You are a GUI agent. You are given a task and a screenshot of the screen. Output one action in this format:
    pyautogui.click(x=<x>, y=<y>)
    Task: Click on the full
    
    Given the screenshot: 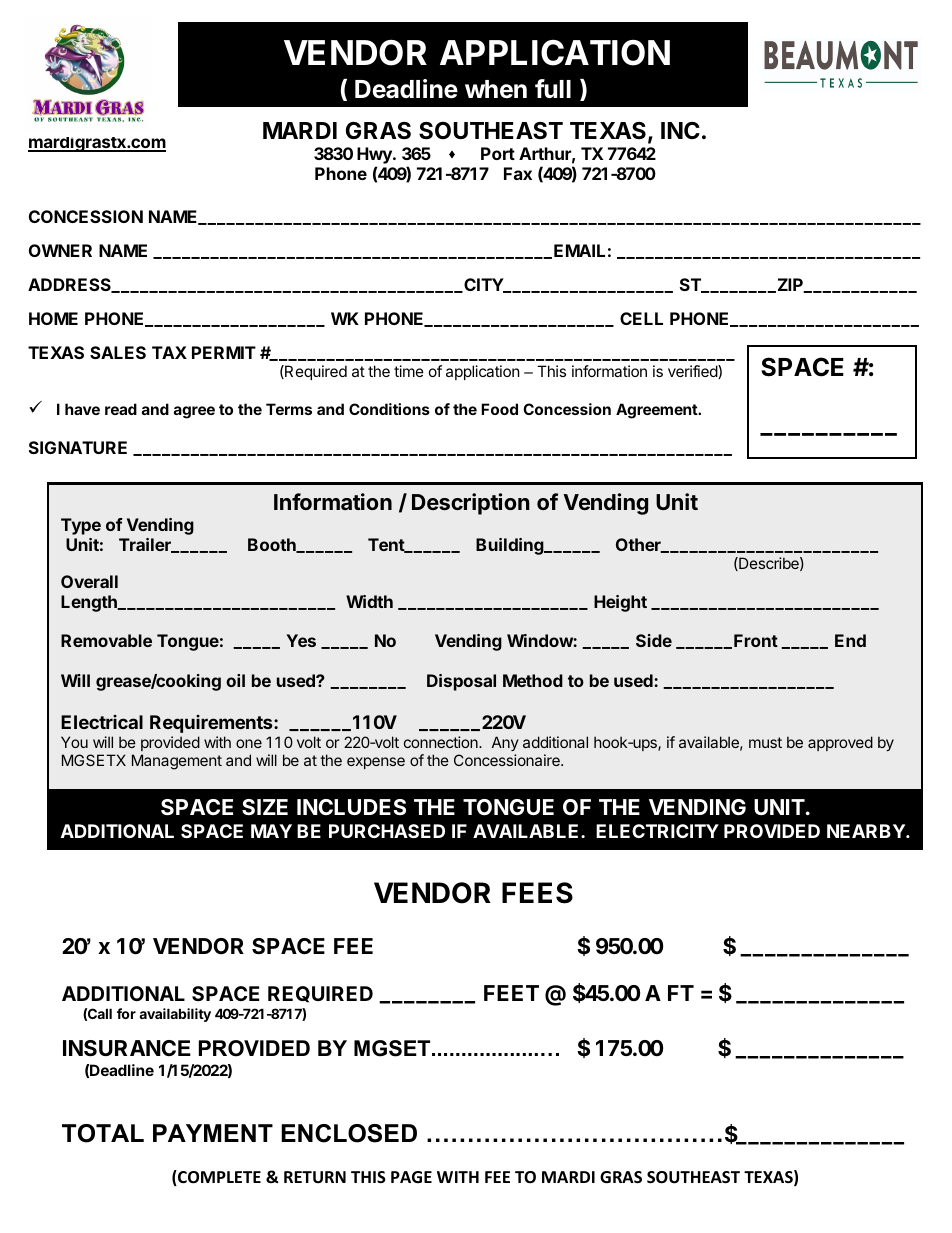 What is the action you would take?
    pyautogui.click(x=553, y=88)
